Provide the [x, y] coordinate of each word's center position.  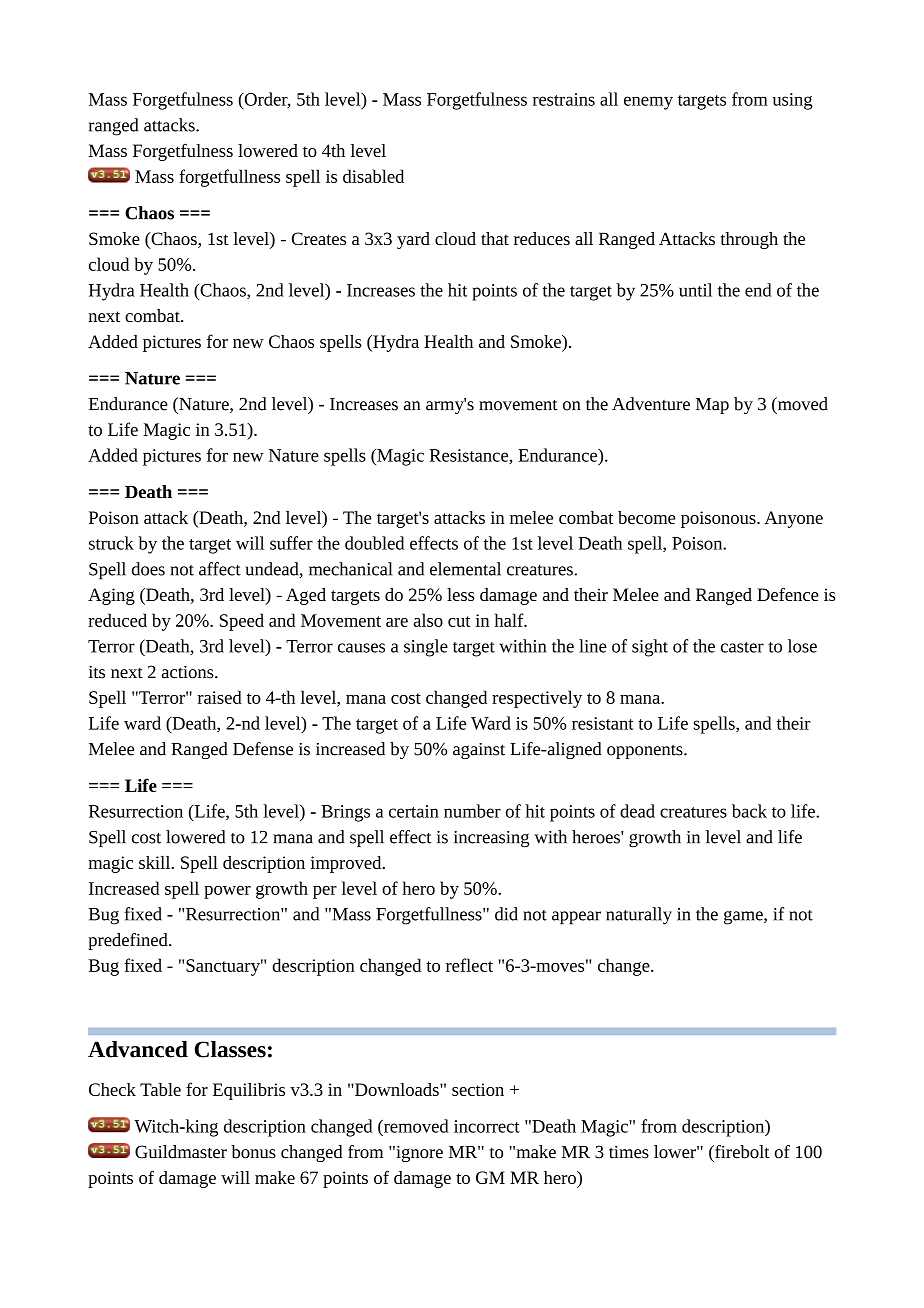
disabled [373, 176]
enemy [648, 103]
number [472, 811]
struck [111, 543]
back [749, 811]
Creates [319, 238]
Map [712, 406]
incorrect [487, 1126]
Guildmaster [181, 1152]
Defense [263, 749]
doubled [374, 543]
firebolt [741, 1152]
